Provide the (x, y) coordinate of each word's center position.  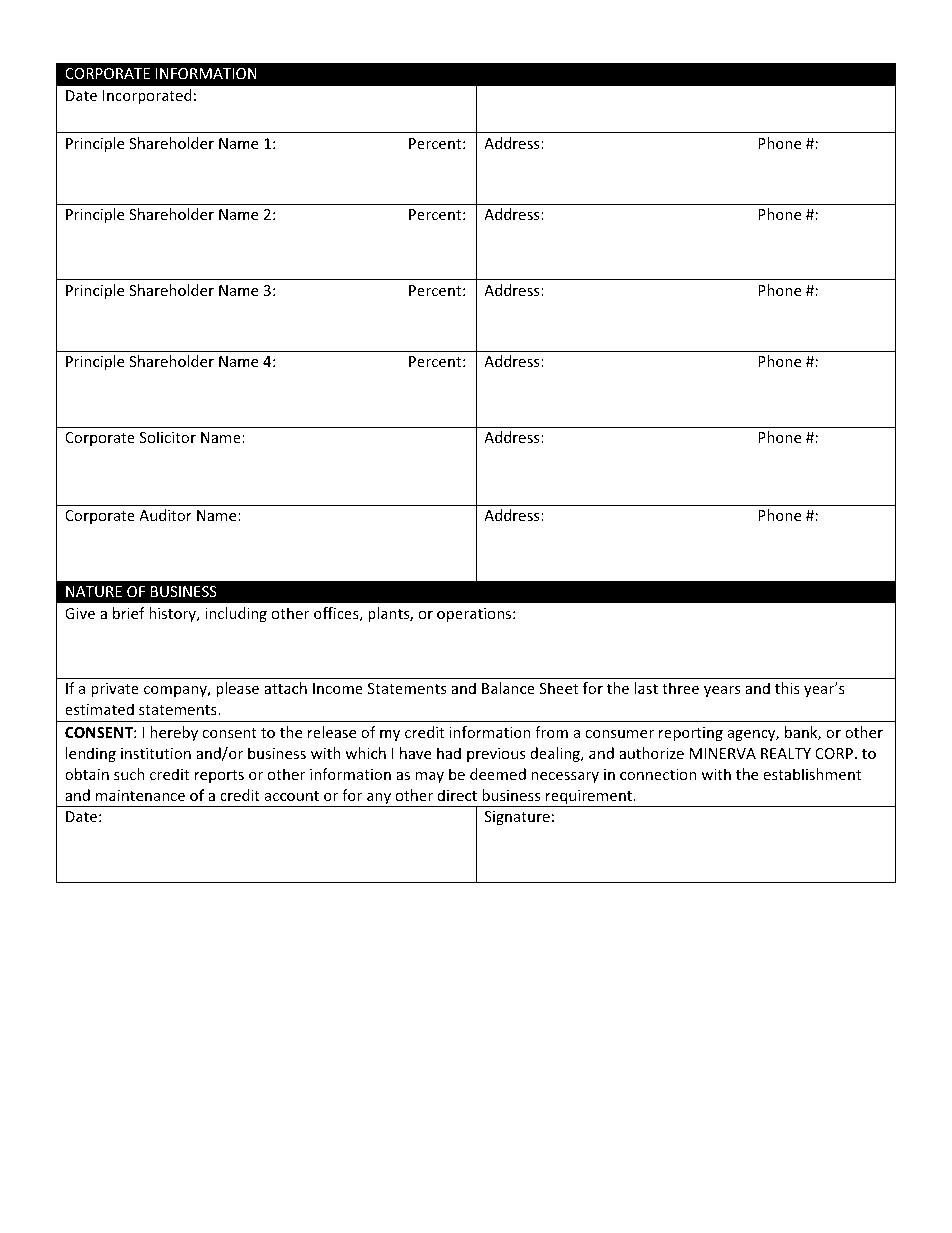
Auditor (165, 515)
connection (658, 774)
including (236, 614)
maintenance (140, 795)
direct (457, 795)
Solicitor (168, 437)
